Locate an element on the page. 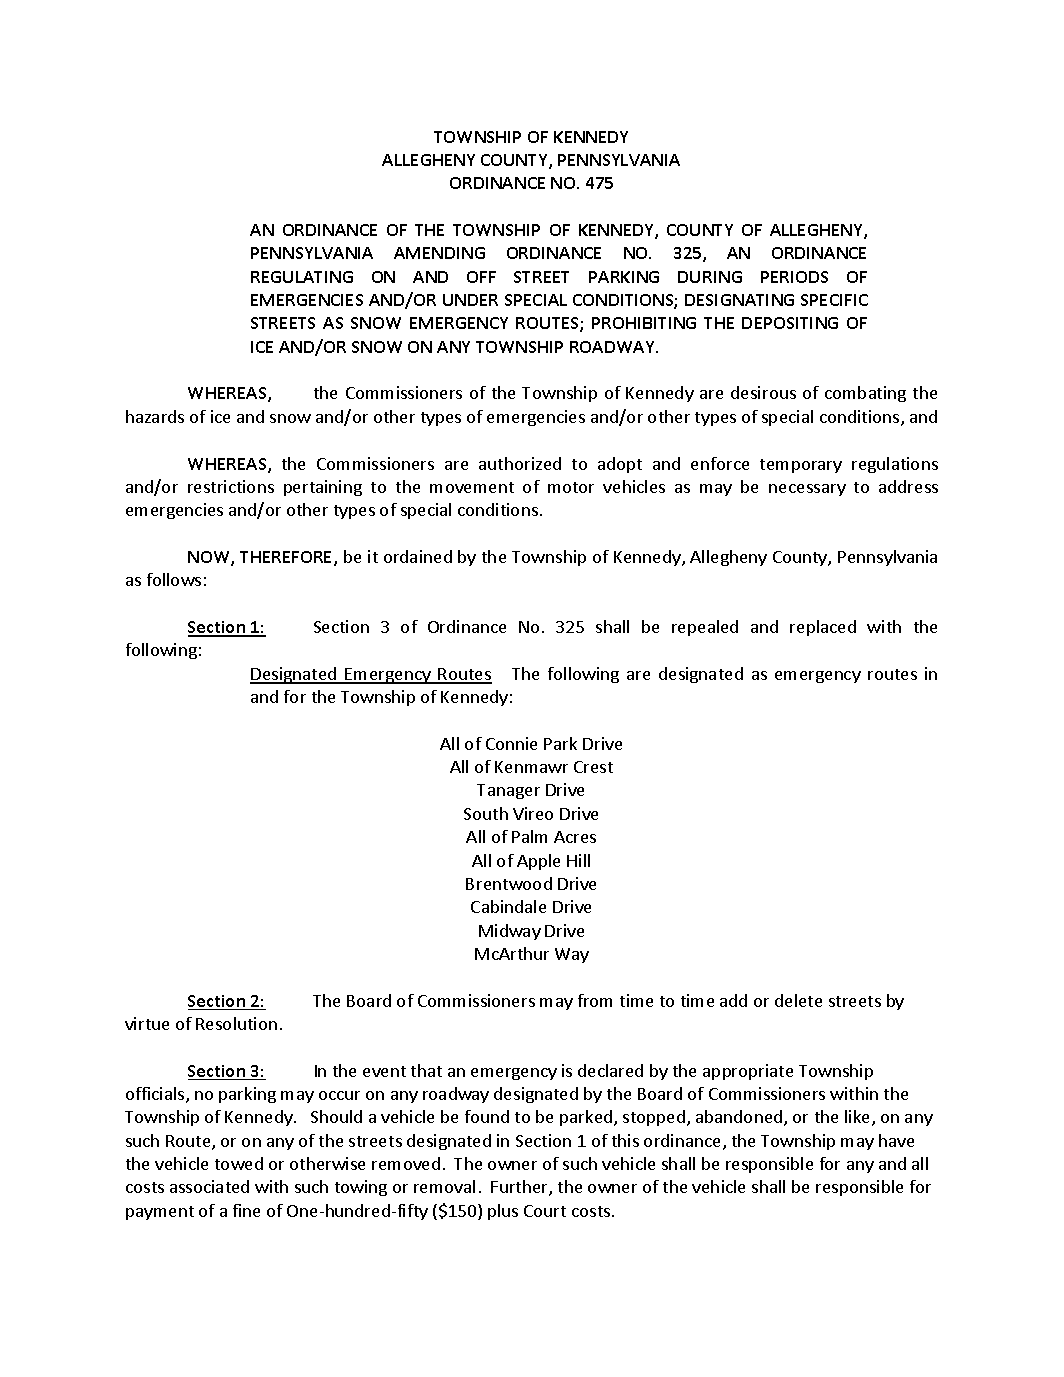 The height and width of the document is (1377, 1064). Midway is located at coordinates (510, 932).
